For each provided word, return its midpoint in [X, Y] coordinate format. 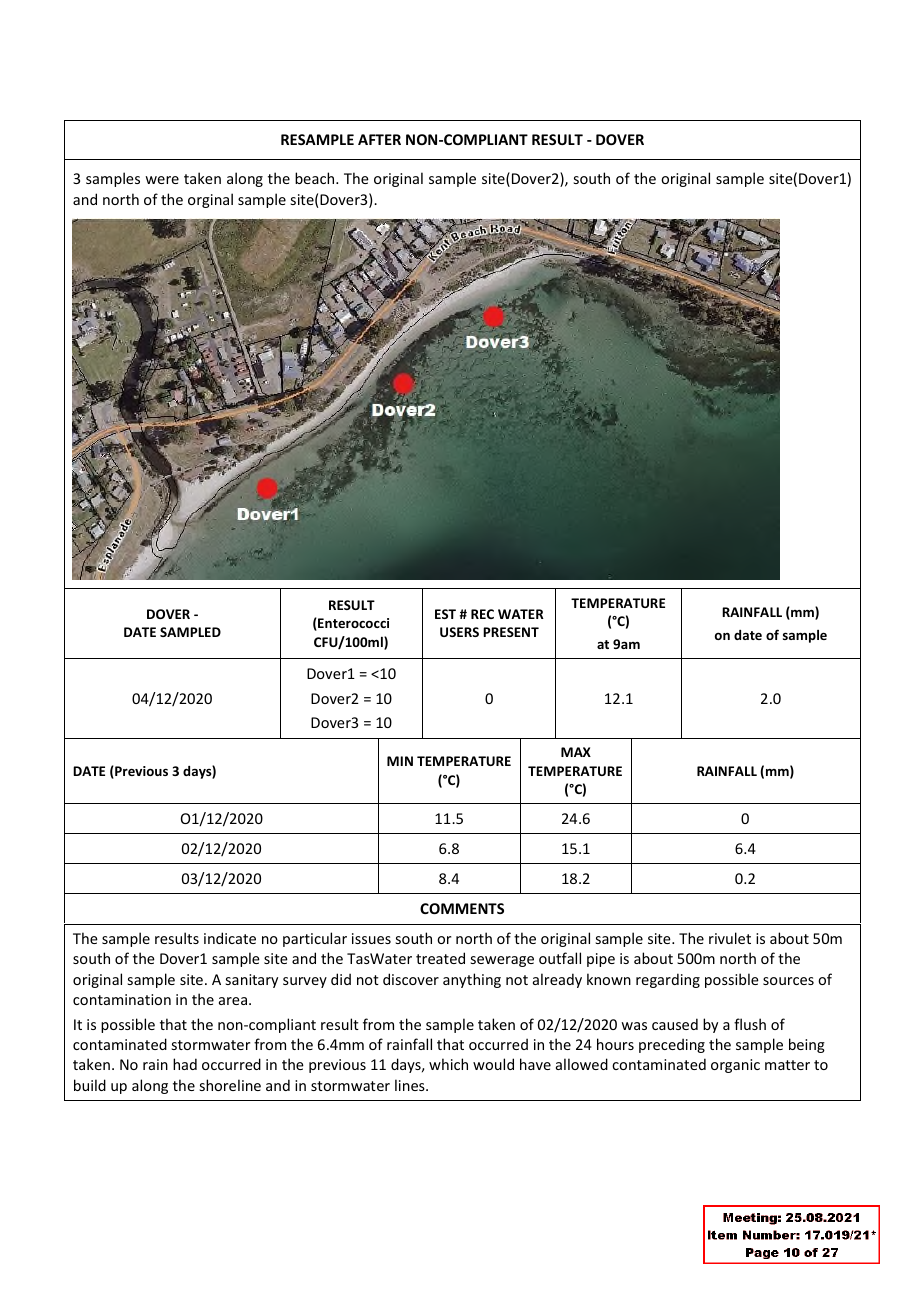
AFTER [379, 139]
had [185, 1064]
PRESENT [511, 632]
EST [445, 614]
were [162, 180]
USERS [459, 632]
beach [316, 178]
